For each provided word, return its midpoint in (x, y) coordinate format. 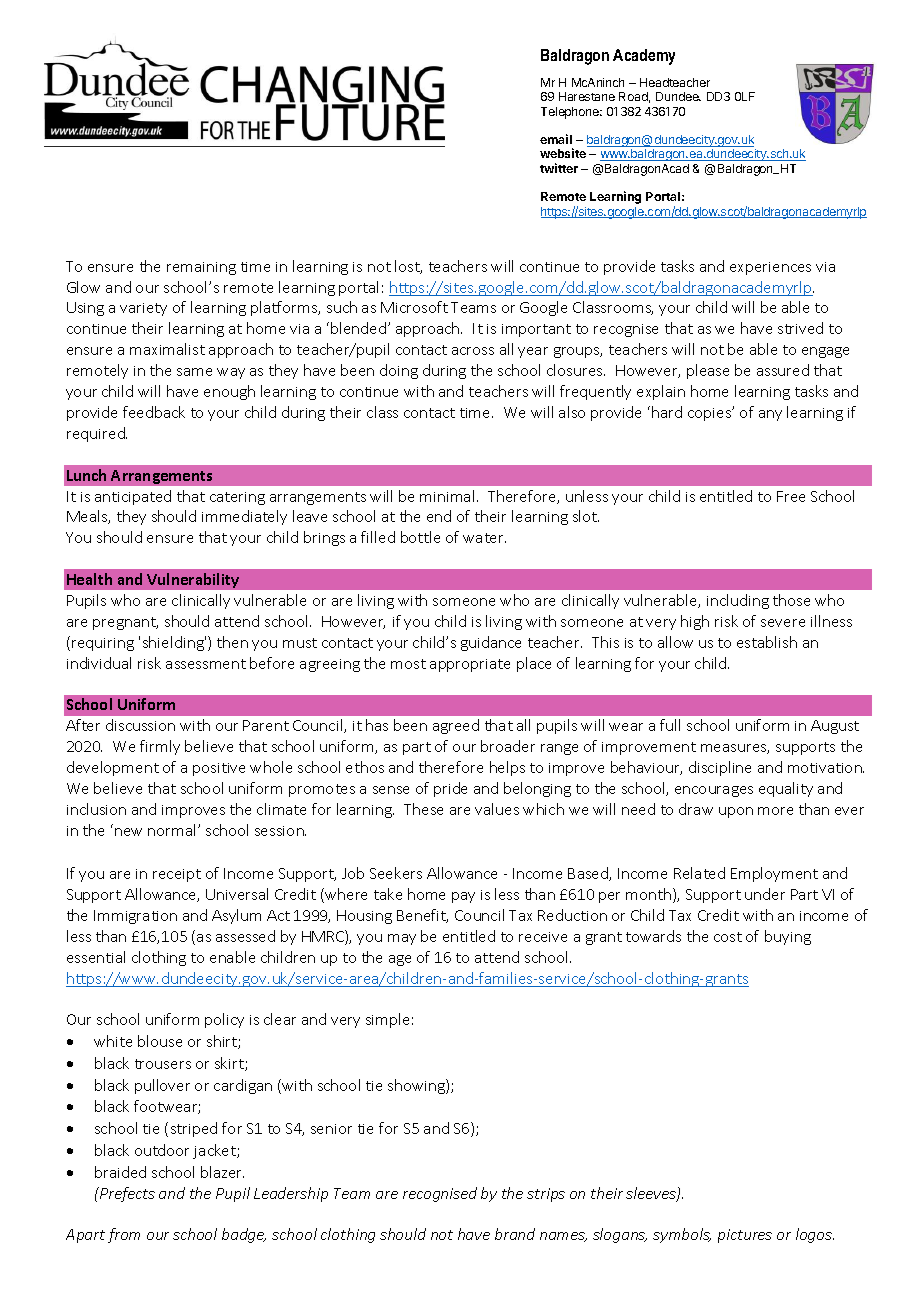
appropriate (470, 665)
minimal (447, 496)
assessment (206, 664)
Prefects (126, 1194)
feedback (154, 412)
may (402, 939)
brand (515, 1234)
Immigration (135, 917)
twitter (559, 168)
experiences (770, 268)
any (770, 415)
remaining (201, 268)
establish (767, 642)
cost (728, 937)
